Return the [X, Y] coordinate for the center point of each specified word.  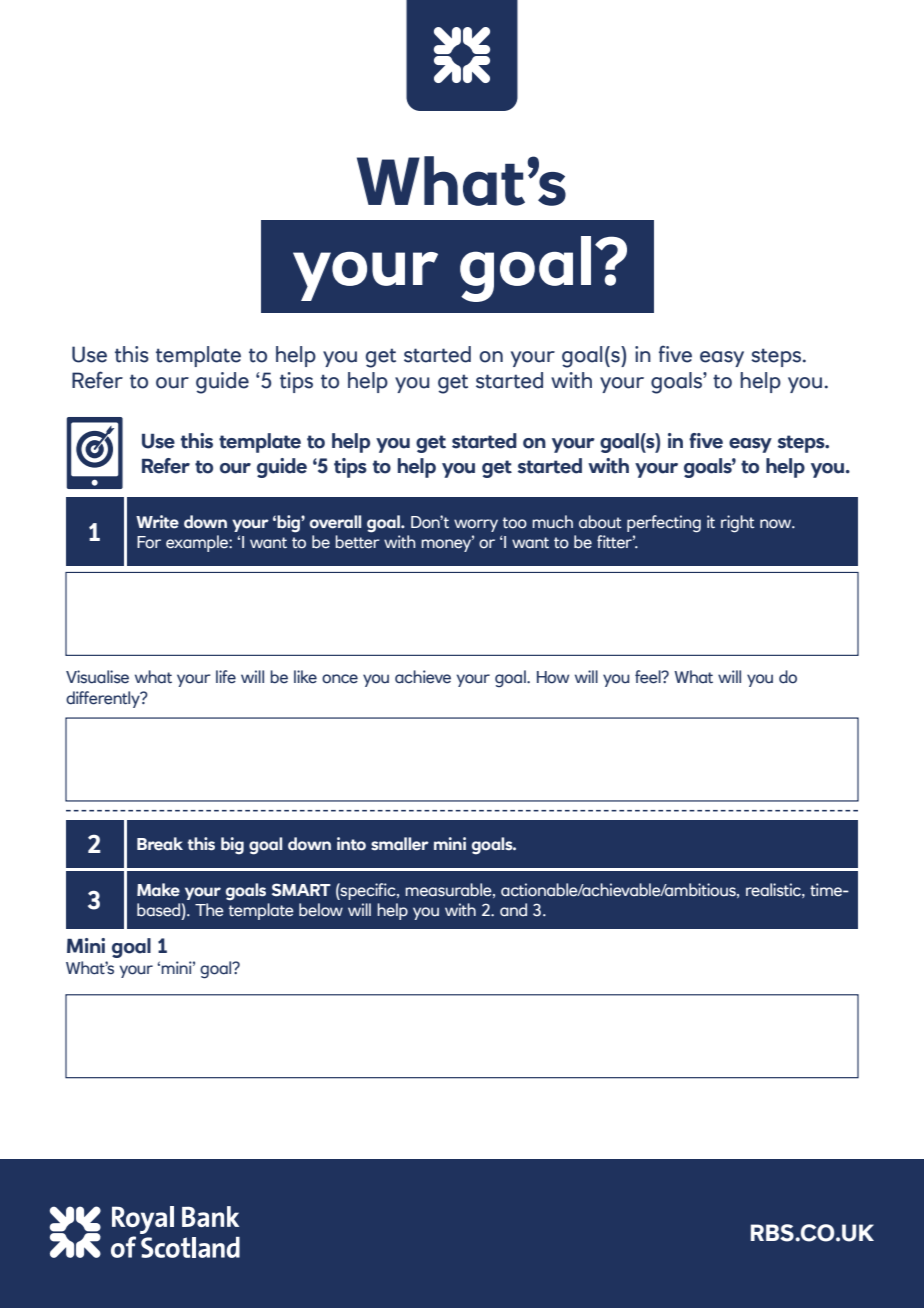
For [149, 542]
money [447, 544]
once [340, 679]
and [513, 910]
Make [158, 890]
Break [160, 844]
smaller [400, 844]
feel [649, 677]
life [226, 677]
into [351, 844]
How [553, 677]
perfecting [664, 524]
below [321, 910]
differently [104, 699]
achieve [423, 677]
